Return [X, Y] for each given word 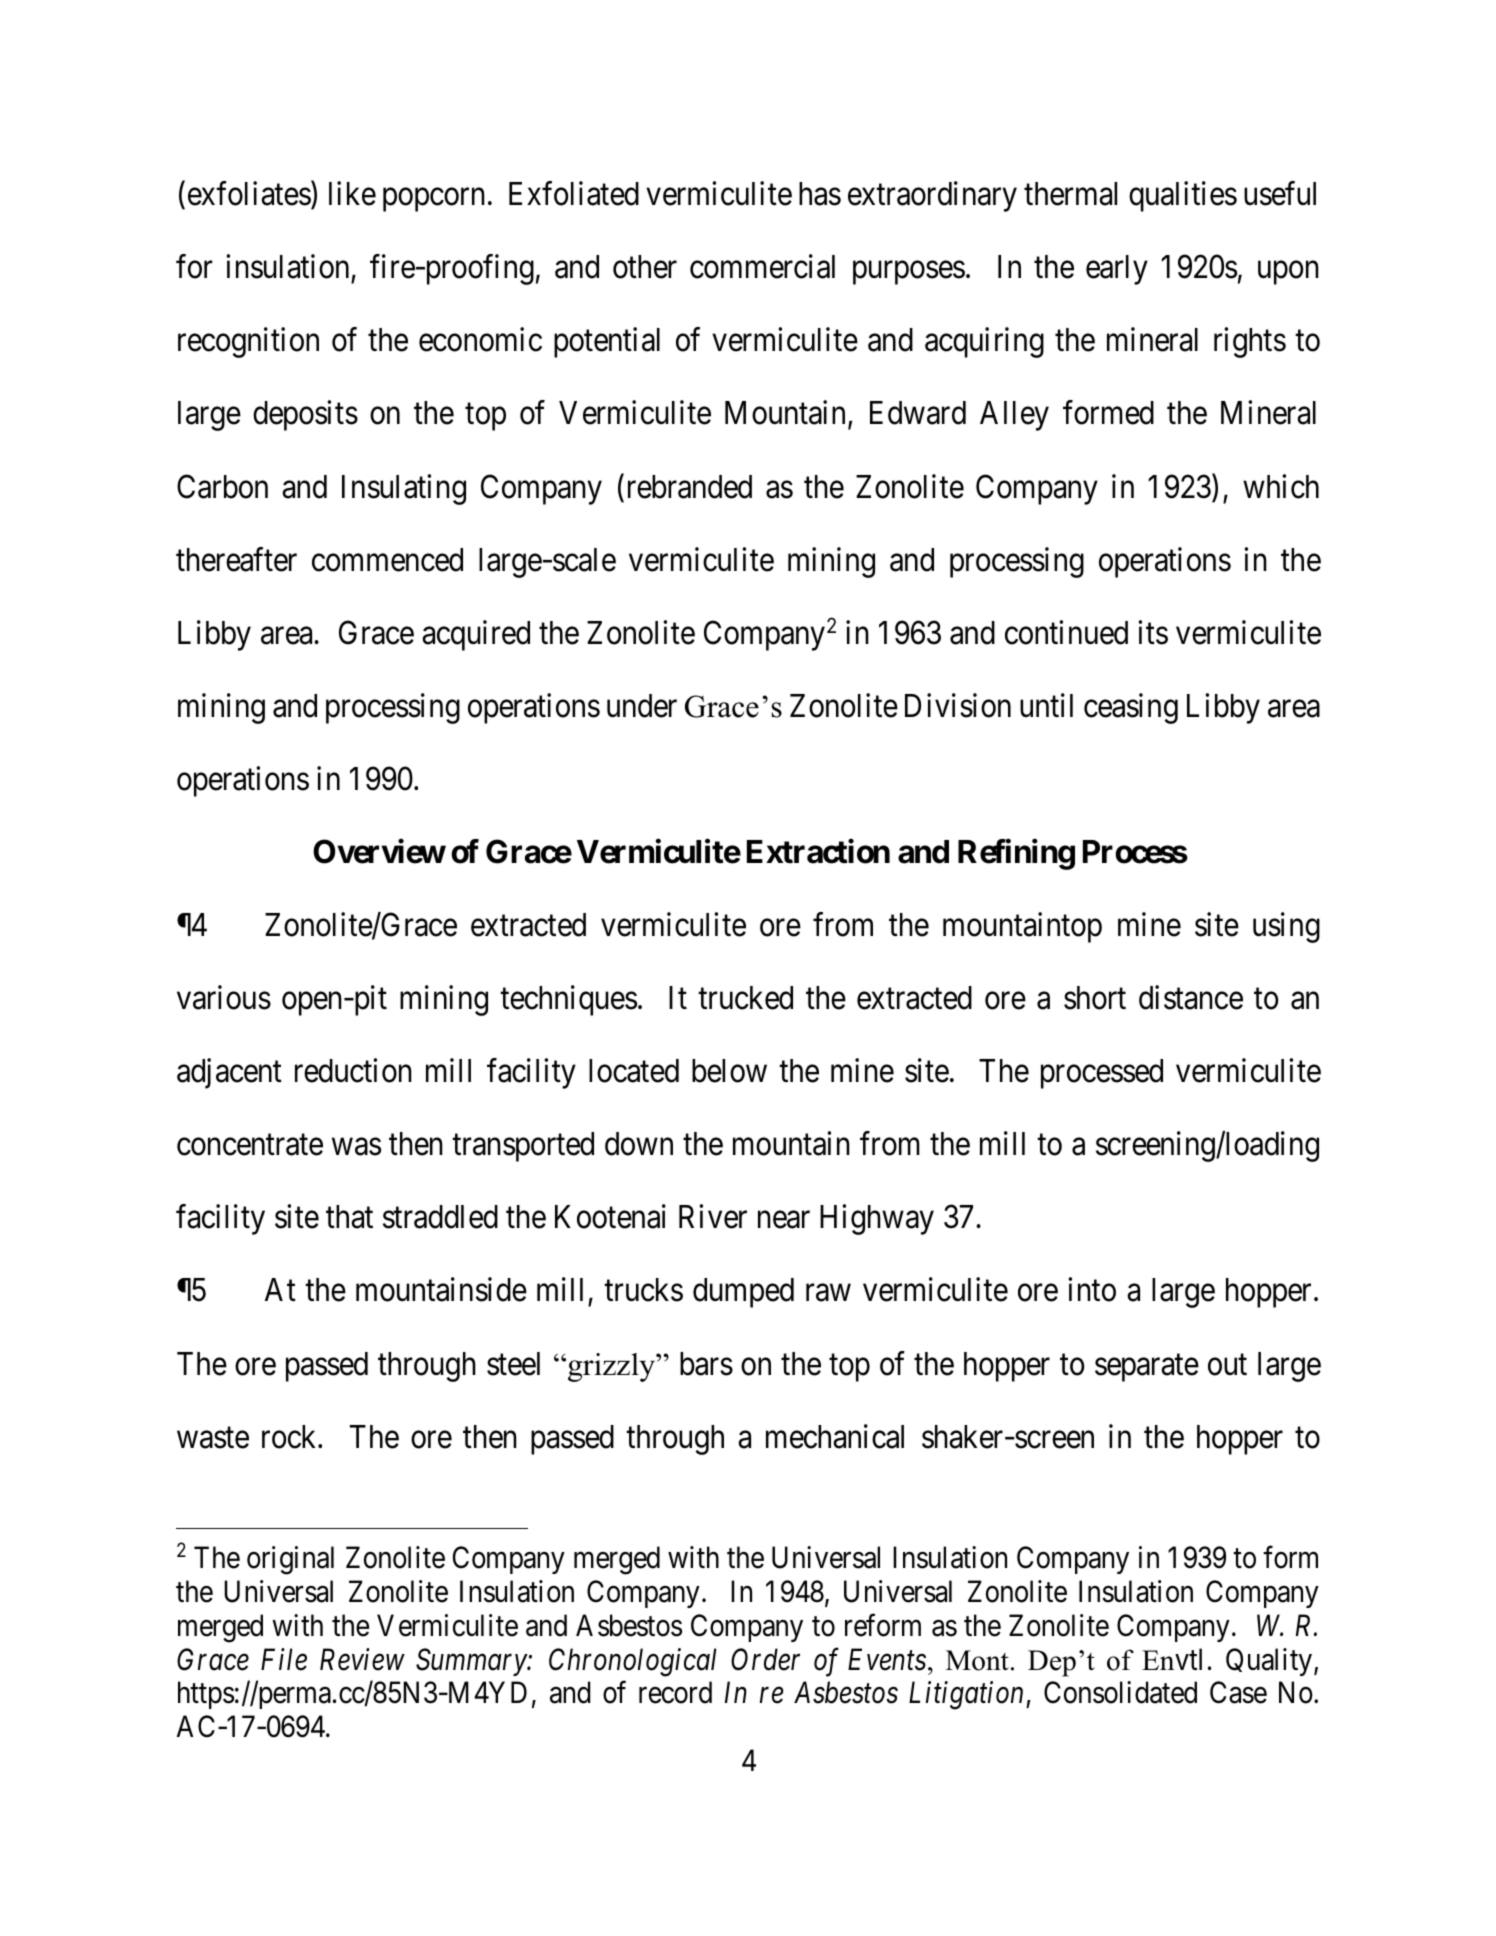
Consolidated [1120, 1692]
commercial [762, 267]
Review [362, 1660]
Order [765, 1659]
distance [1191, 998]
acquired [476, 635]
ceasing [1131, 708]
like [352, 194]
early [1117, 270]
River [713, 1217]
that [349, 1217]
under [642, 706]
